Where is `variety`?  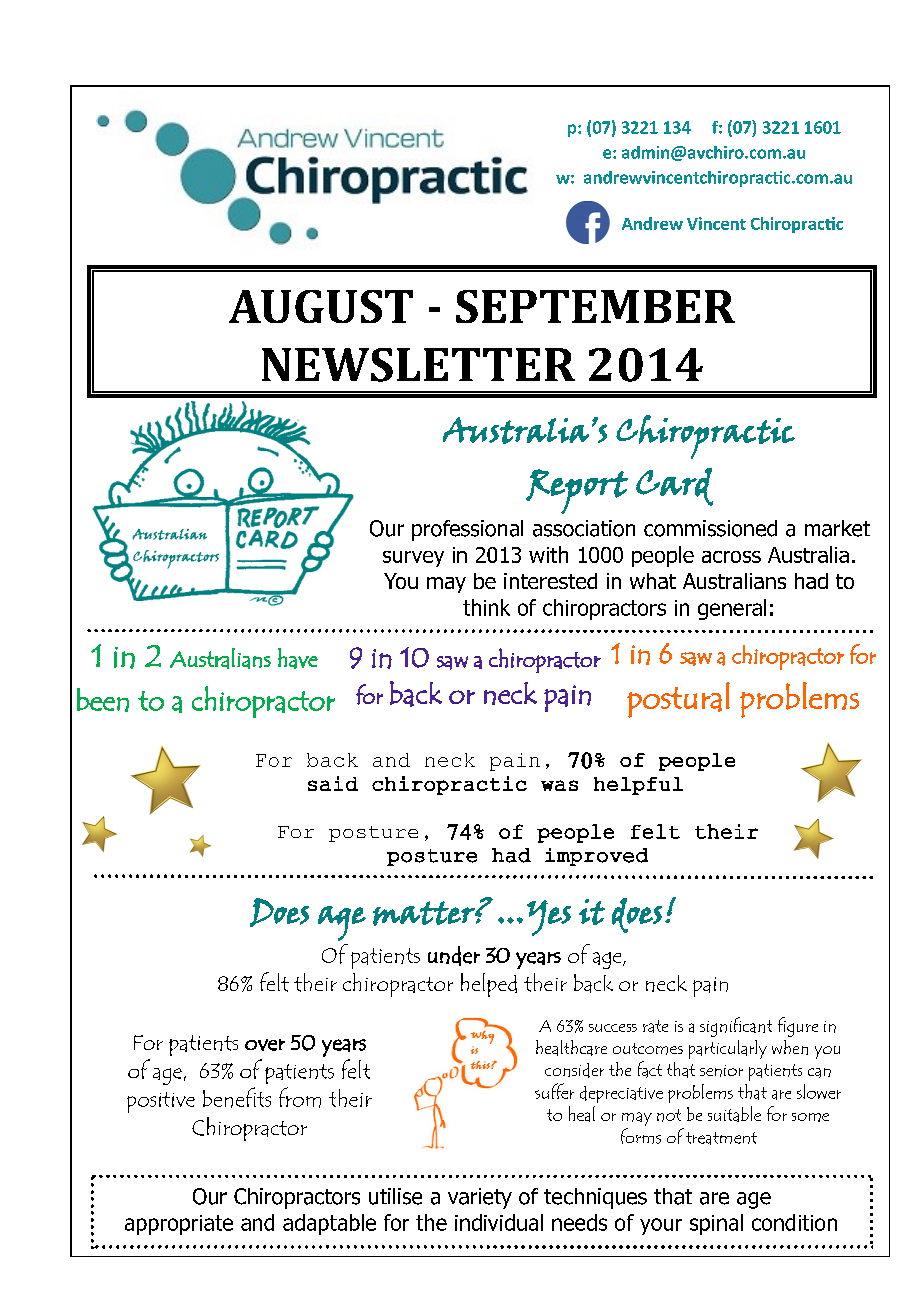
variety is located at coordinates (480, 1198).
